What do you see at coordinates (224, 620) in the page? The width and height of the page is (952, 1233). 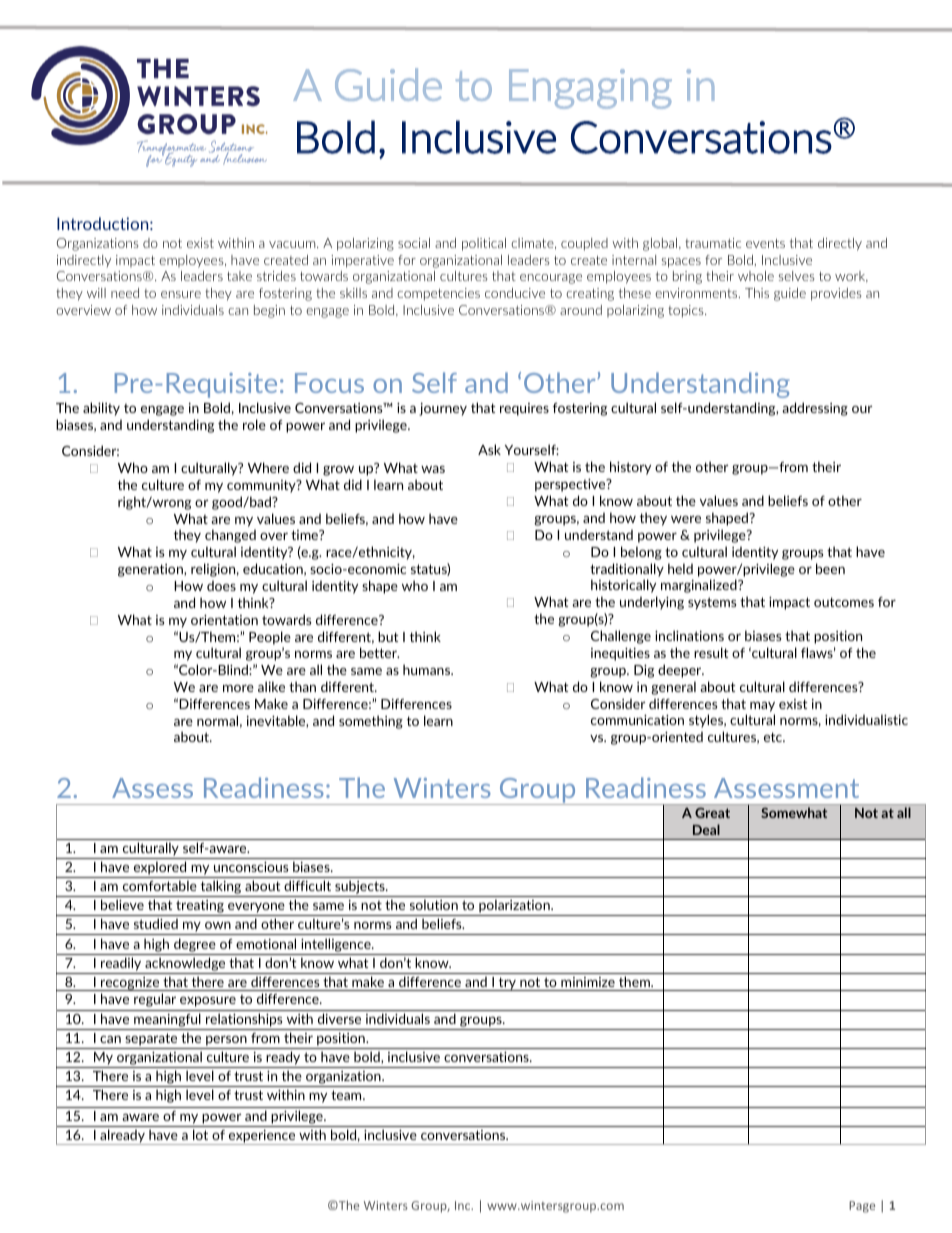 I see `orientation` at bounding box center [224, 620].
